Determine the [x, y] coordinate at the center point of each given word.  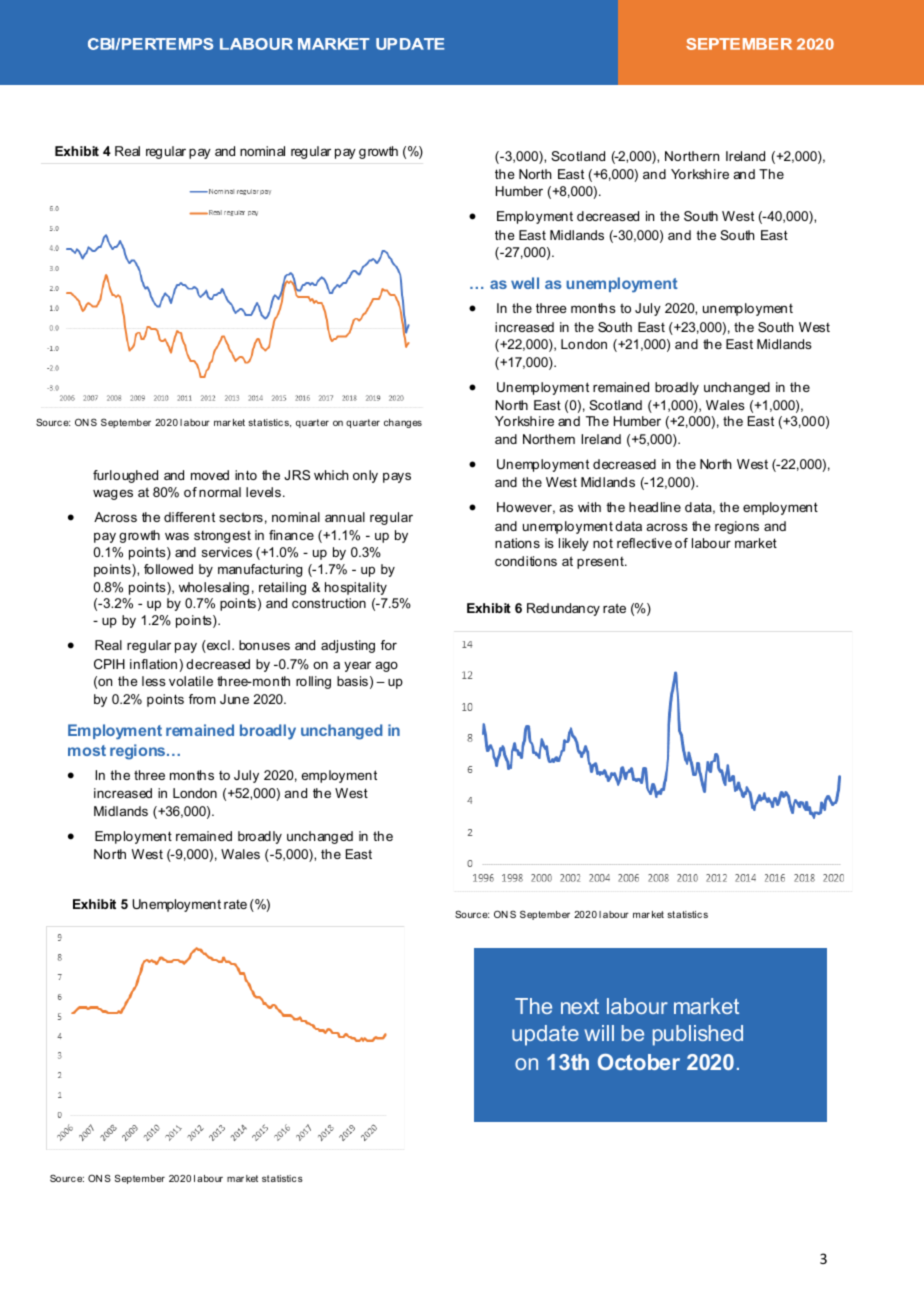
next [580, 1006]
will [599, 1033]
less [154, 681]
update [545, 1035]
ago [387, 666]
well [525, 283]
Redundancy [563, 609]
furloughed [125, 476]
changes [403, 423]
